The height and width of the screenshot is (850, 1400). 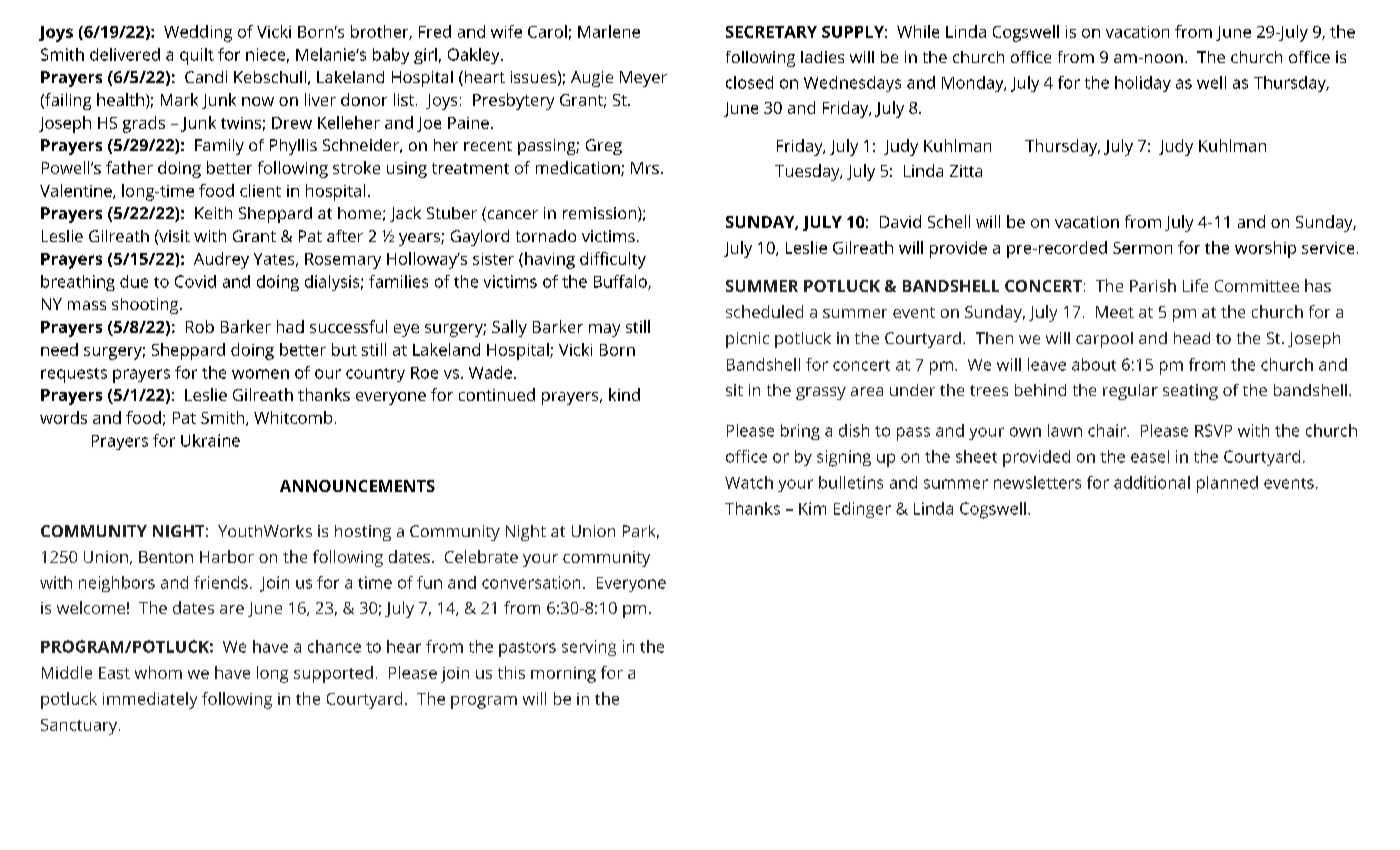 I want to click on Wedding, so click(x=198, y=33).
